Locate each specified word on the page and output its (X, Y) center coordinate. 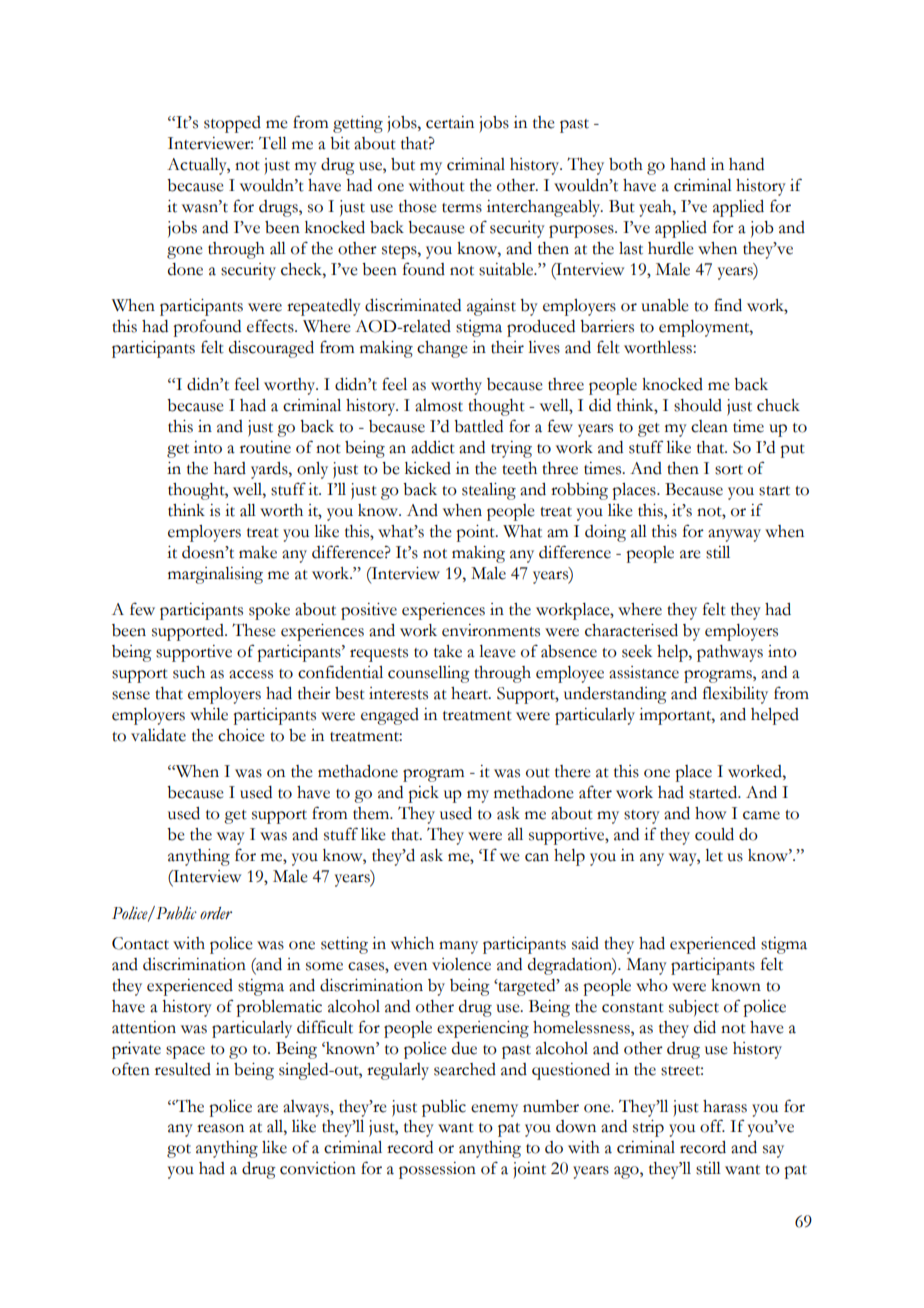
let (714, 855)
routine (265, 447)
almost (439, 405)
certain (450, 122)
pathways (730, 653)
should (698, 405)
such (189, 672)
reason (220, 1128)
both (626, 164)
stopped (232, 124)
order (216, 913)
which (412, 943)
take (448, 651)
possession (437, 1170)
